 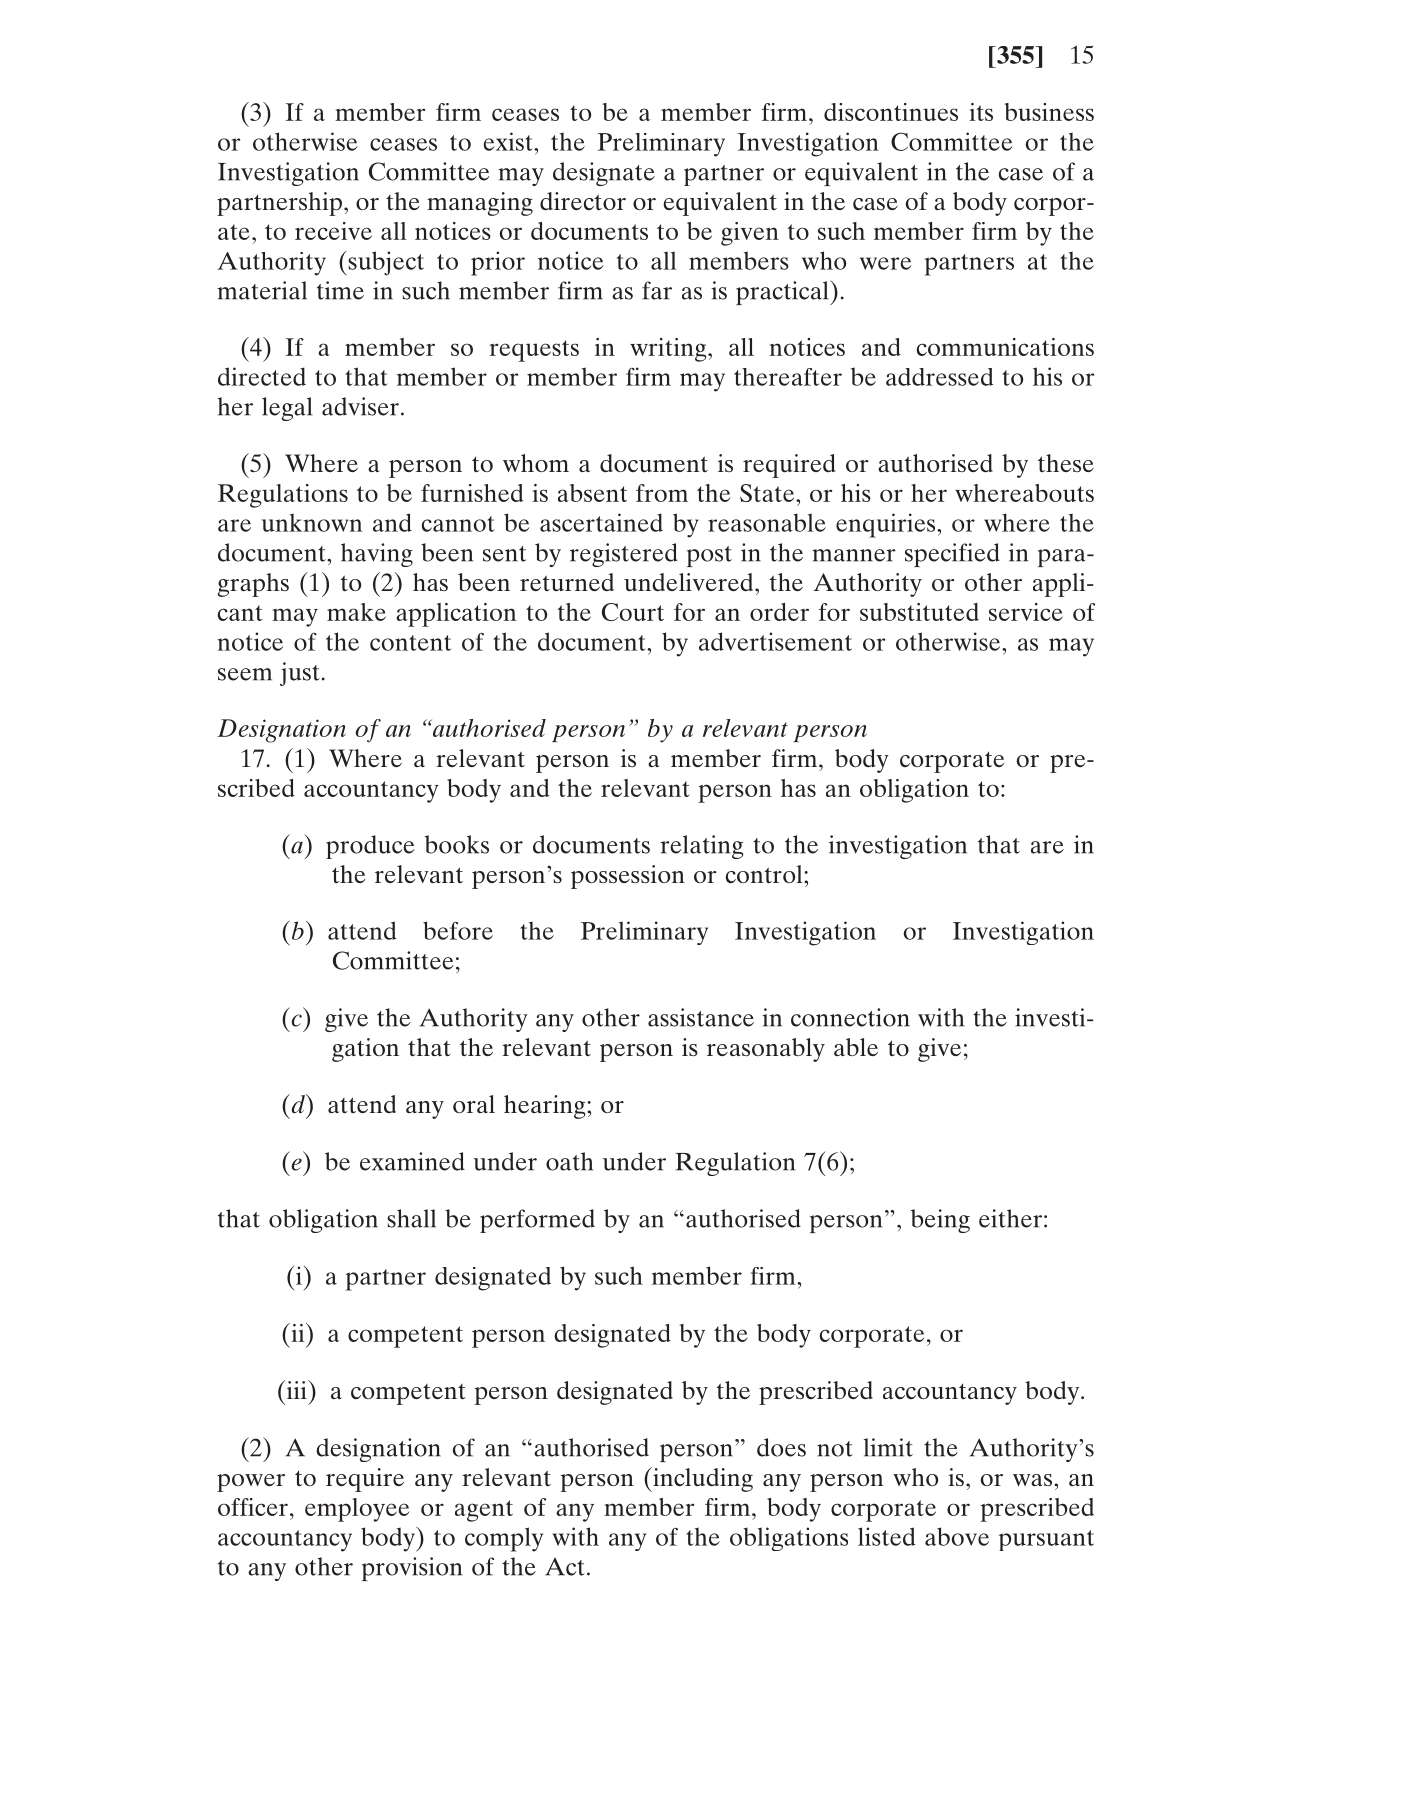 What do you see at coordinates (412, 1161) in the screenshot?
I see `examined` at bounding box center [412, 1161].
